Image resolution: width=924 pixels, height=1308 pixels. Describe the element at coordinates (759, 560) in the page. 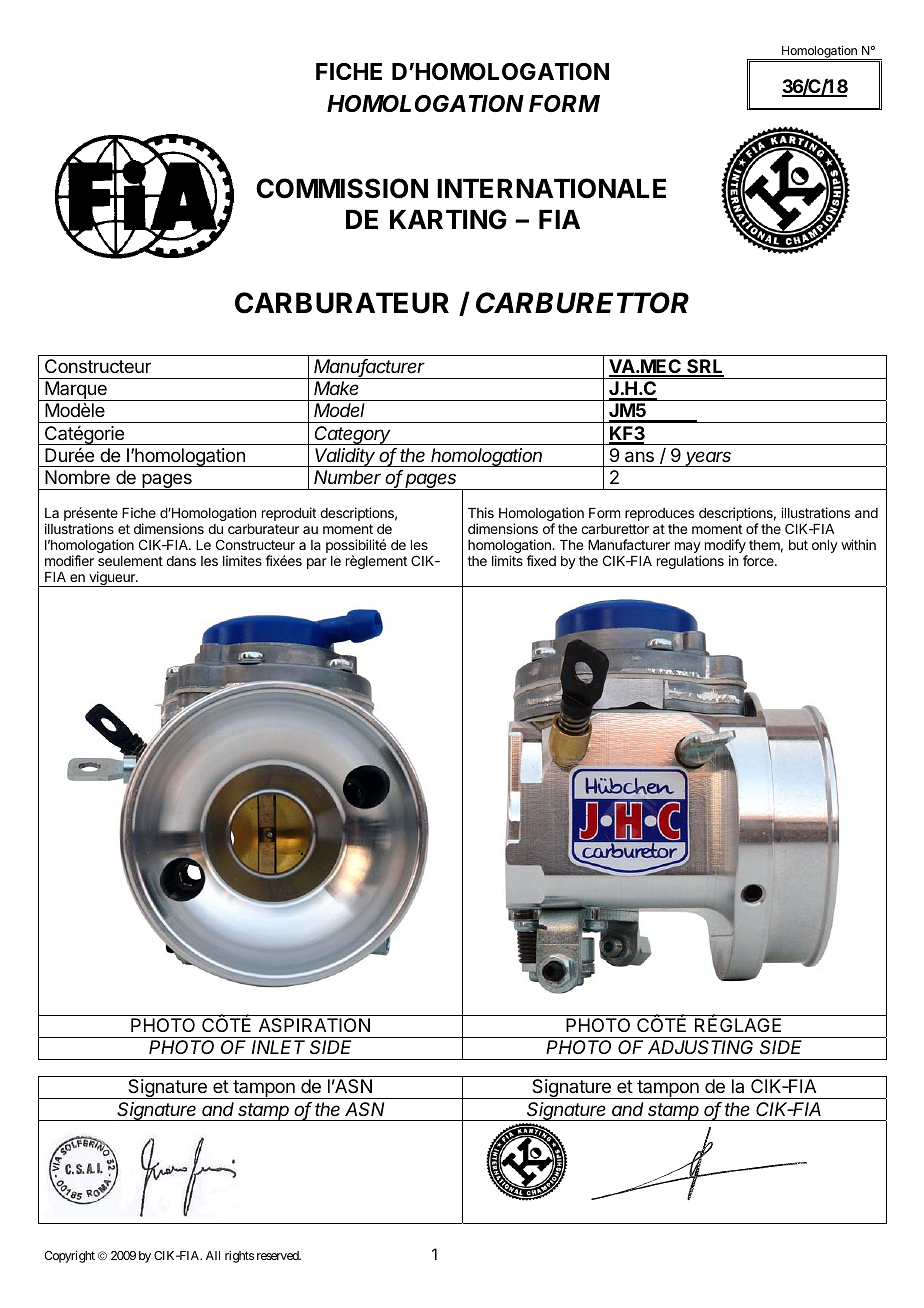

I see `force` at that location.
